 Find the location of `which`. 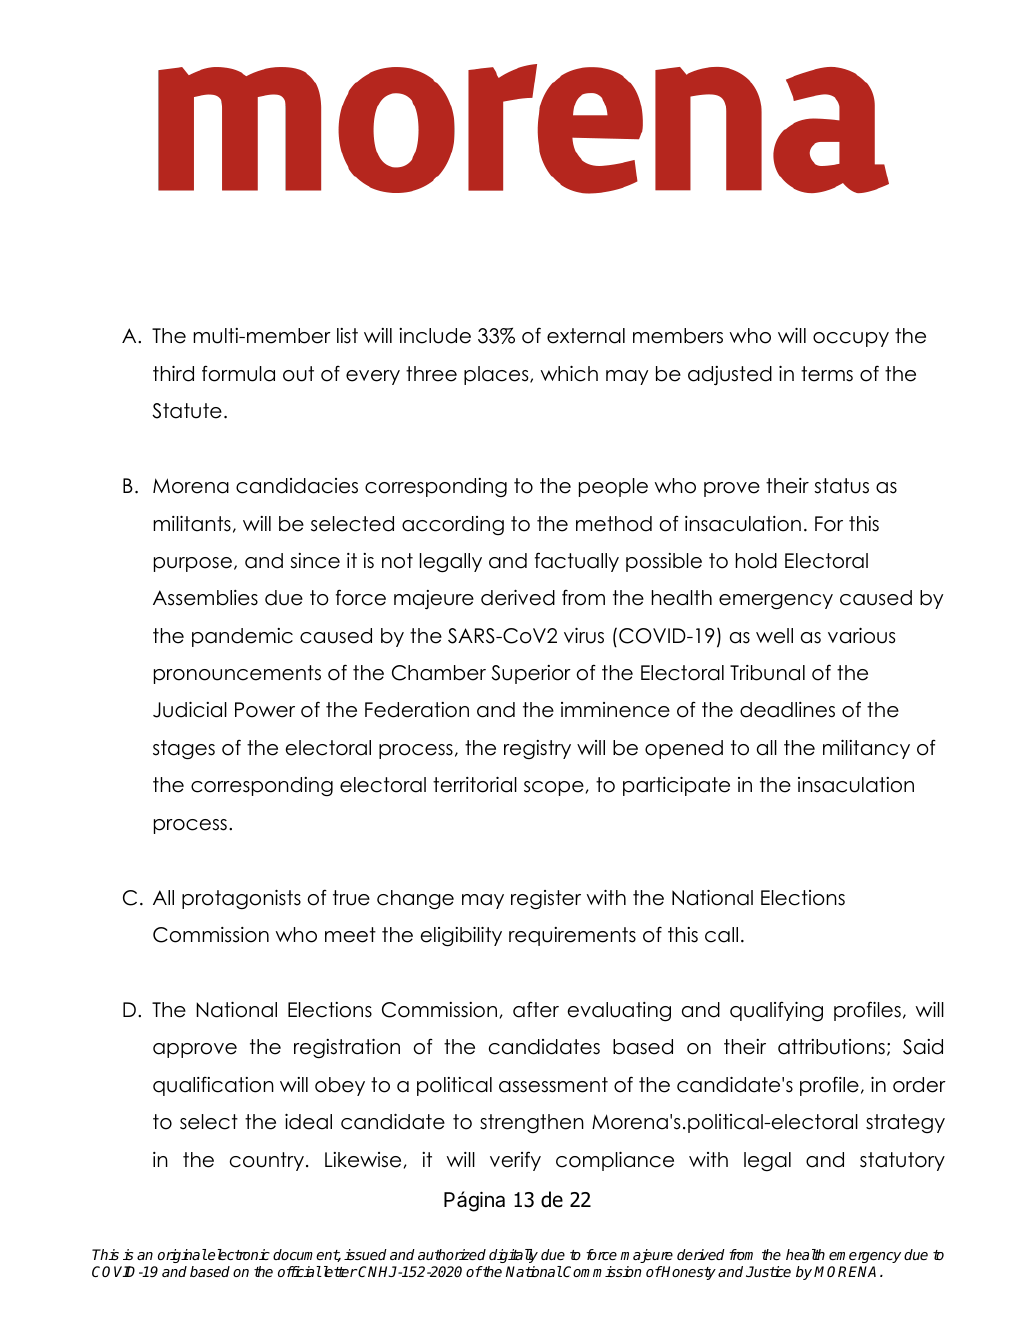

which is located at coordinates (569, 374).
